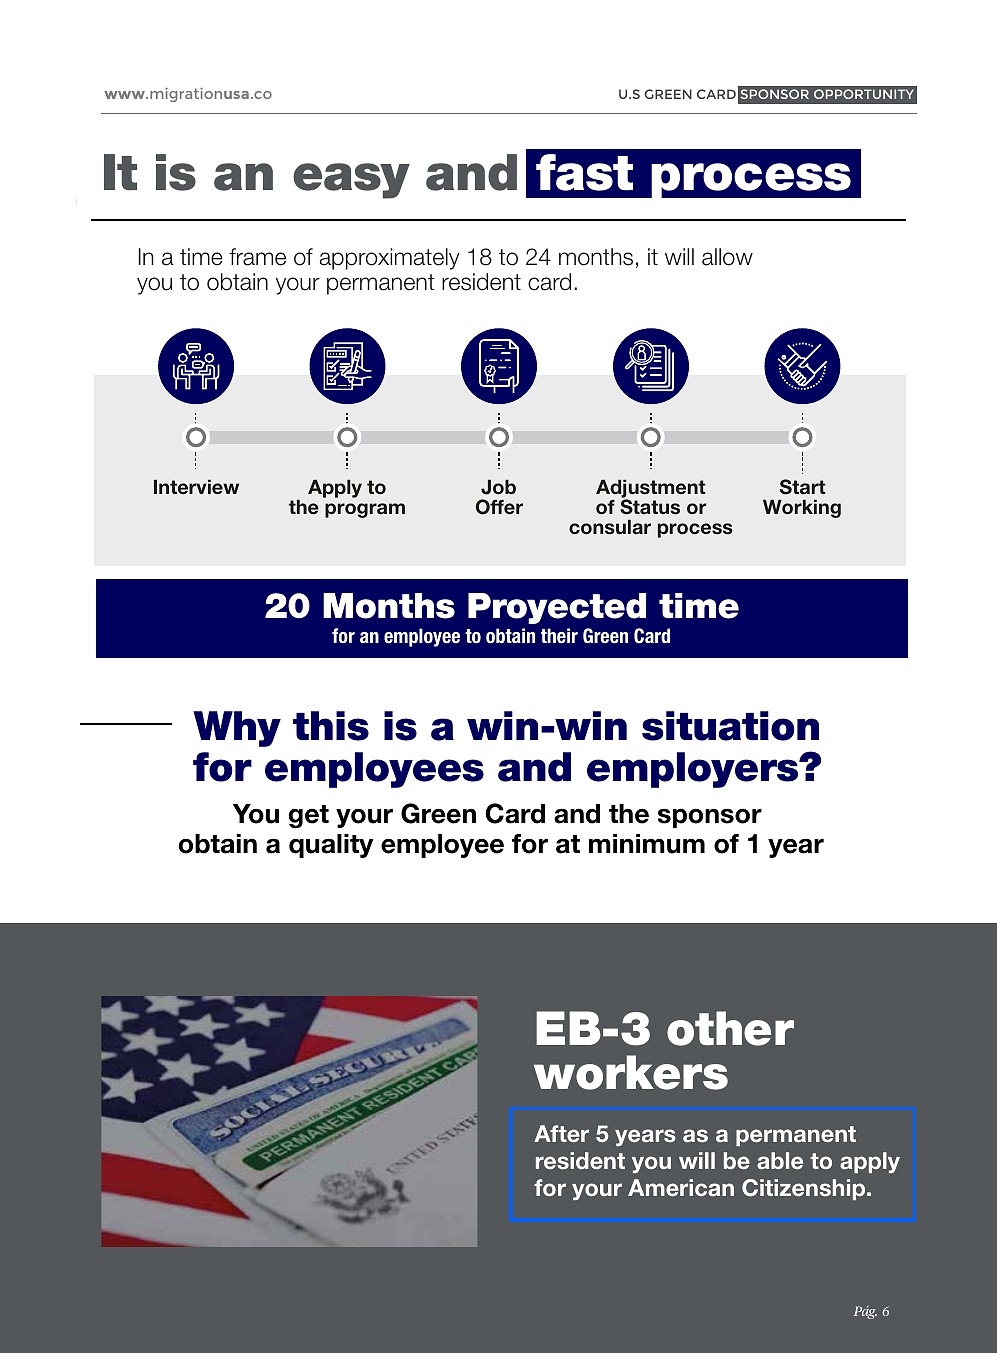  Describe the element at coordinates (864, 94) in the screenshot. I see `OPPORTUNITY` at that location.
